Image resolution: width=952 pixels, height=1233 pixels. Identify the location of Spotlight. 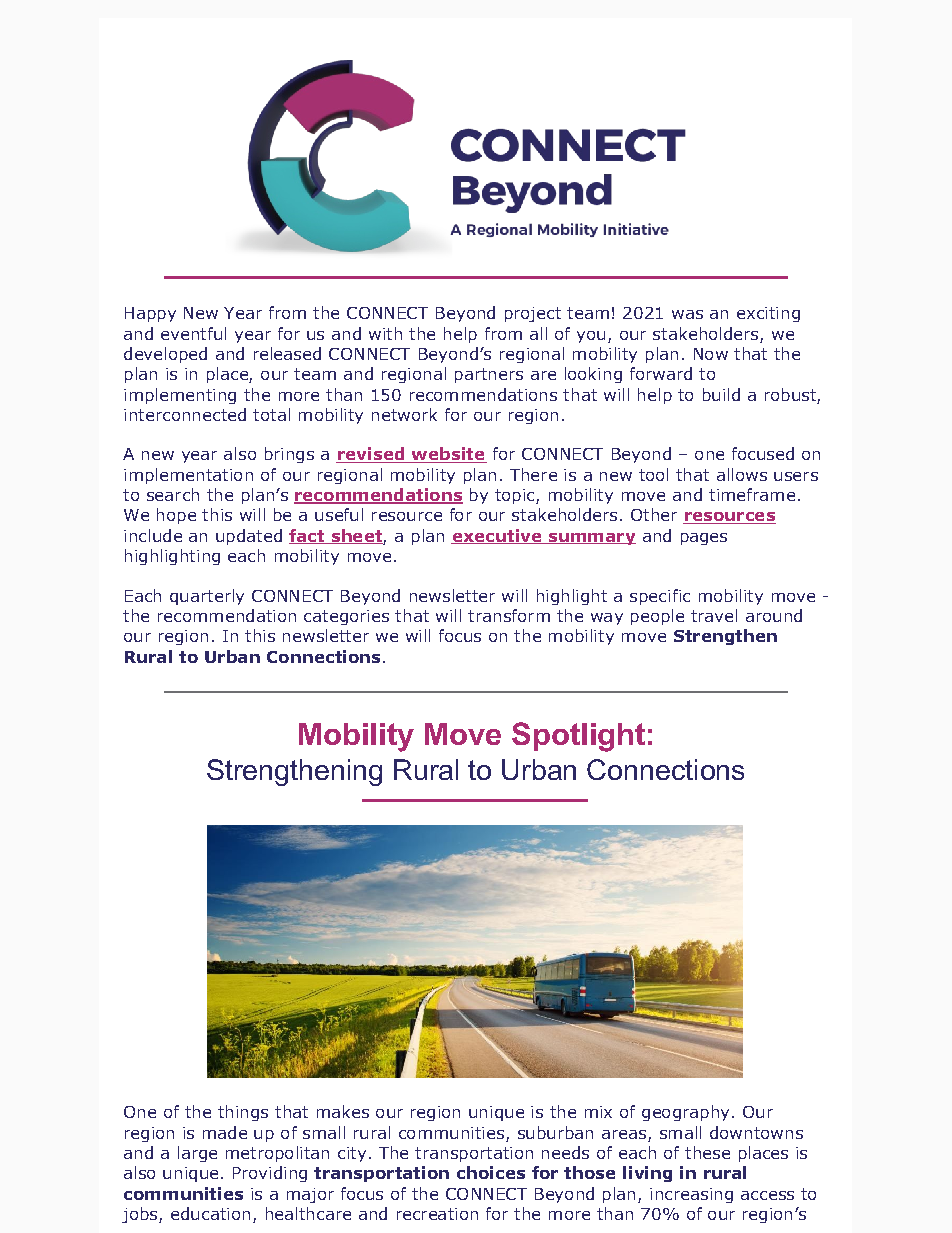
(578, 737).
